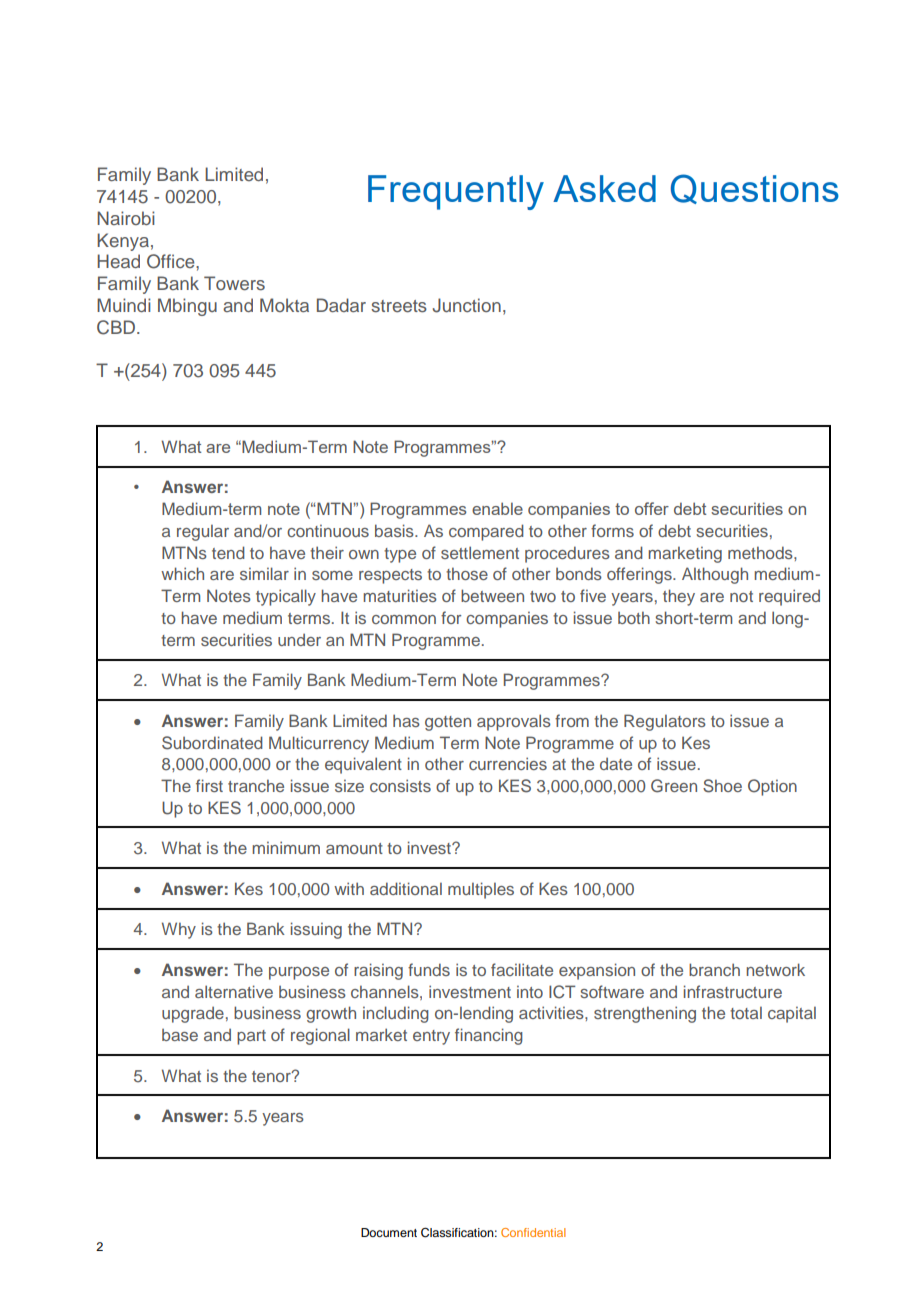 The height and width of the screenshot is (1309, 924). I want to click on Why, so click(179, 930).
